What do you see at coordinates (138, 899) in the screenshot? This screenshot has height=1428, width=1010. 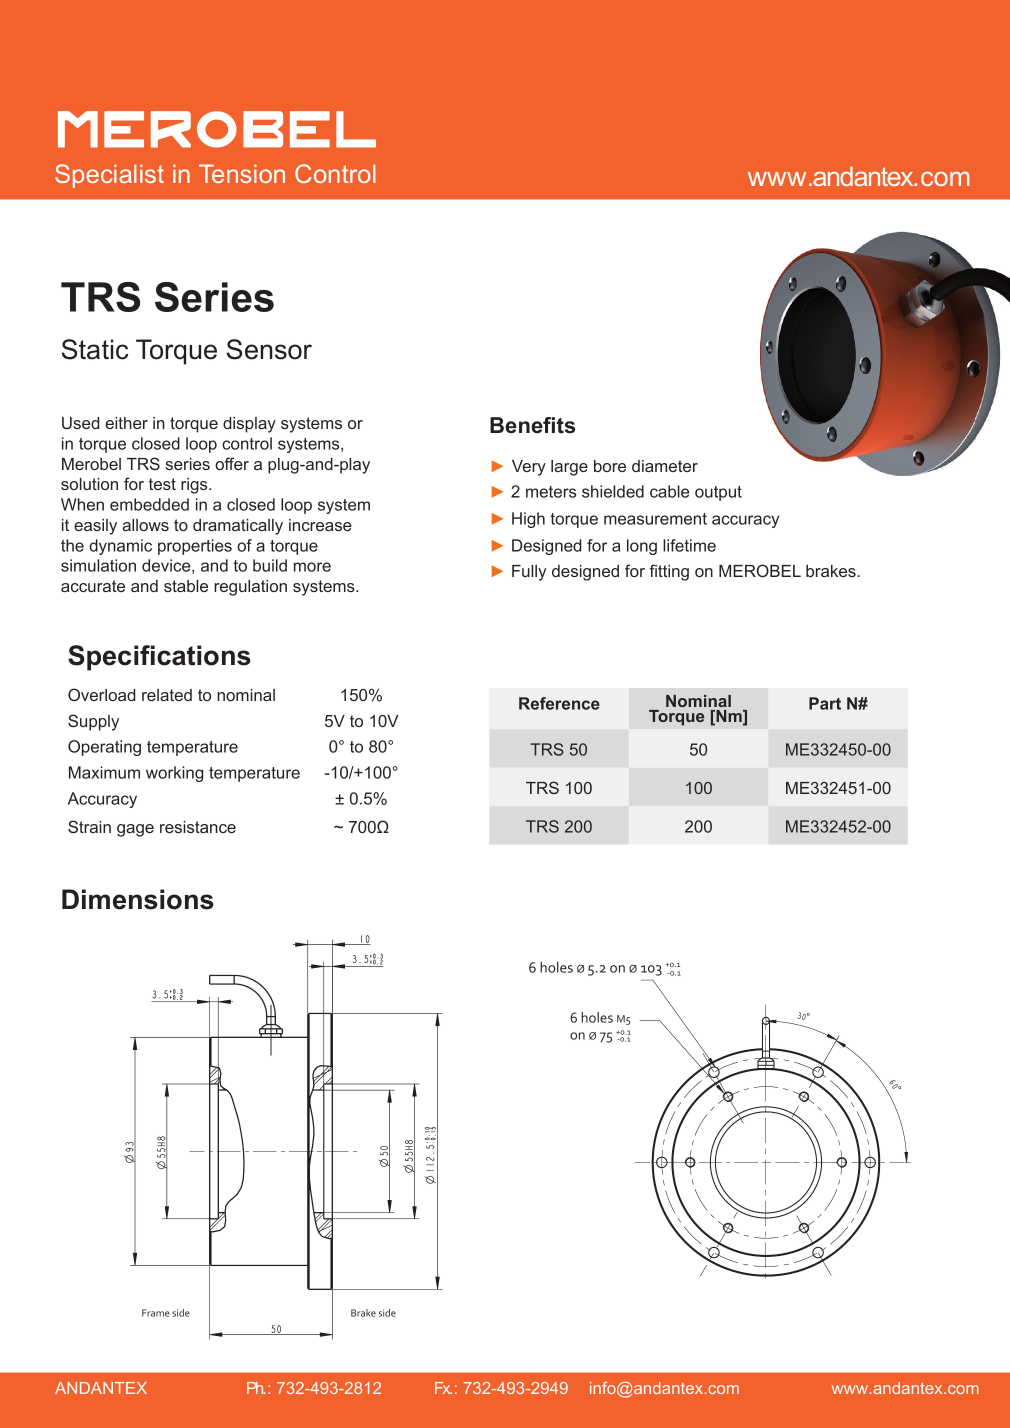 I see `Dimensions` at bounding box center [138, 899].
